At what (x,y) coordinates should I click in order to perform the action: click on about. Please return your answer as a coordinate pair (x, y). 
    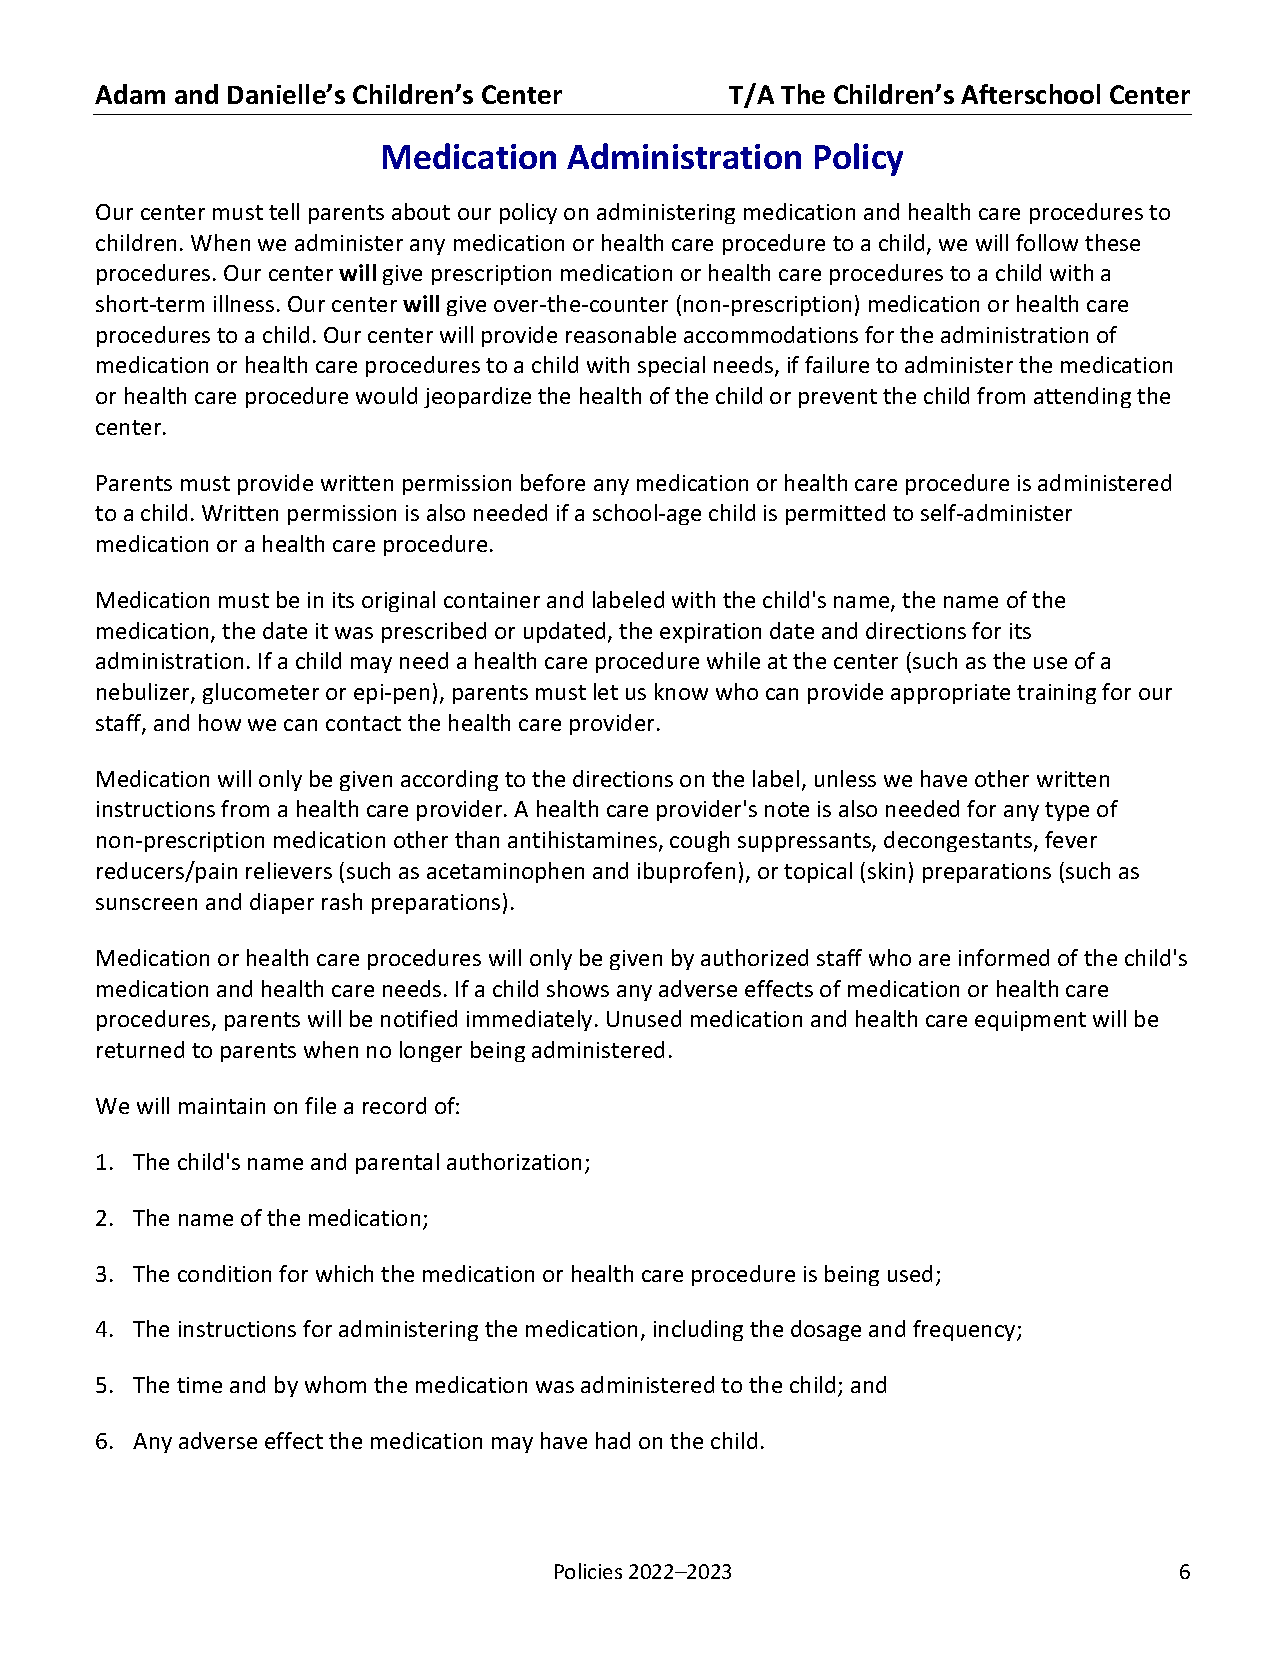
    Looking at the image, I should click on (421, 211).
